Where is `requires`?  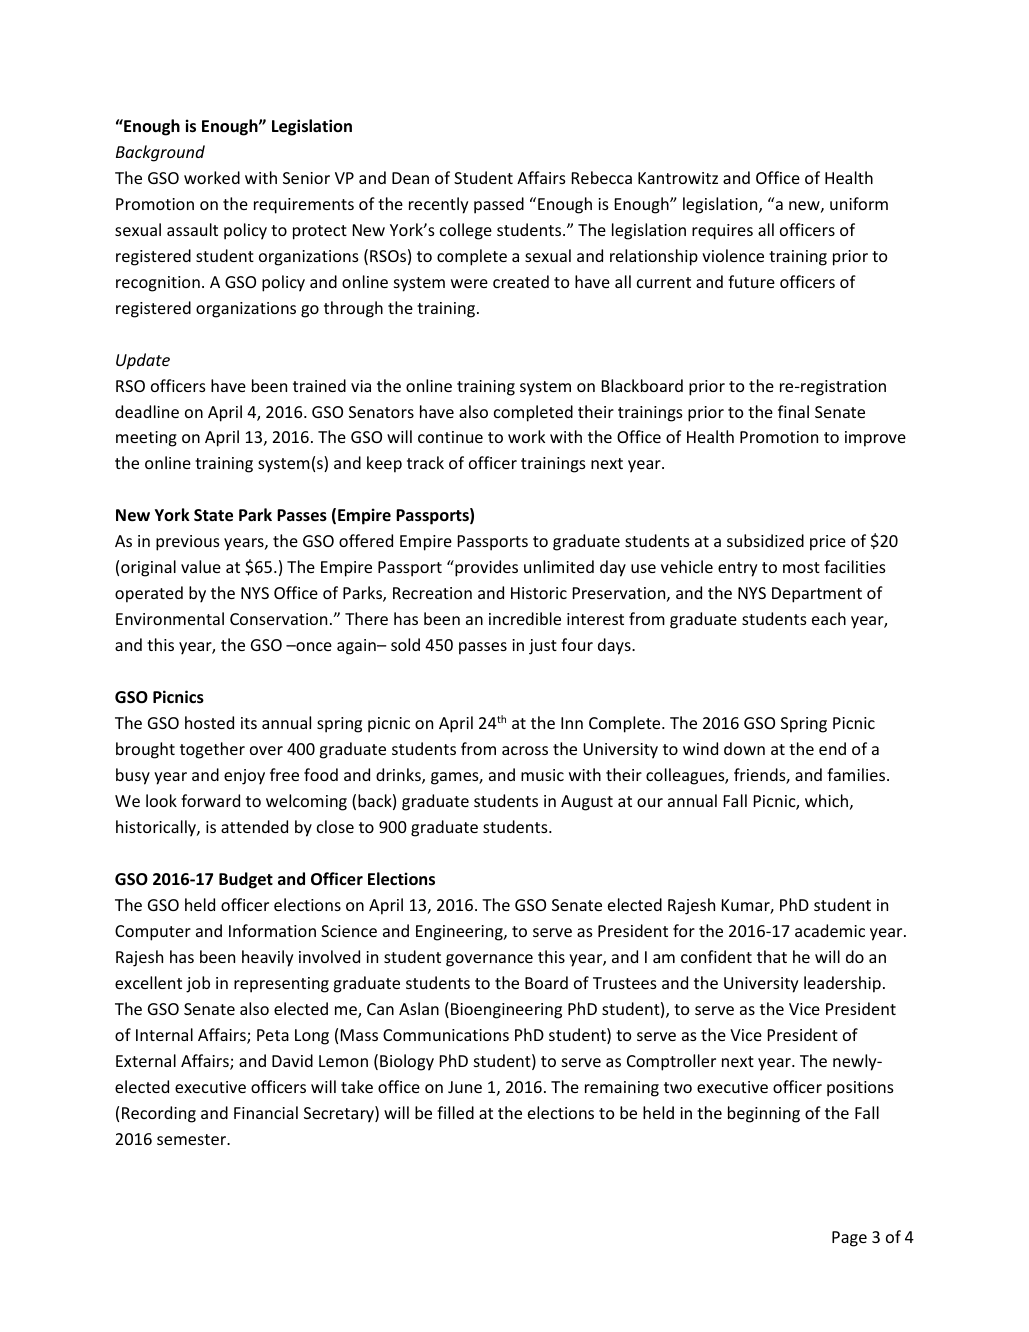
requires is located at coordinates (722, 232).
